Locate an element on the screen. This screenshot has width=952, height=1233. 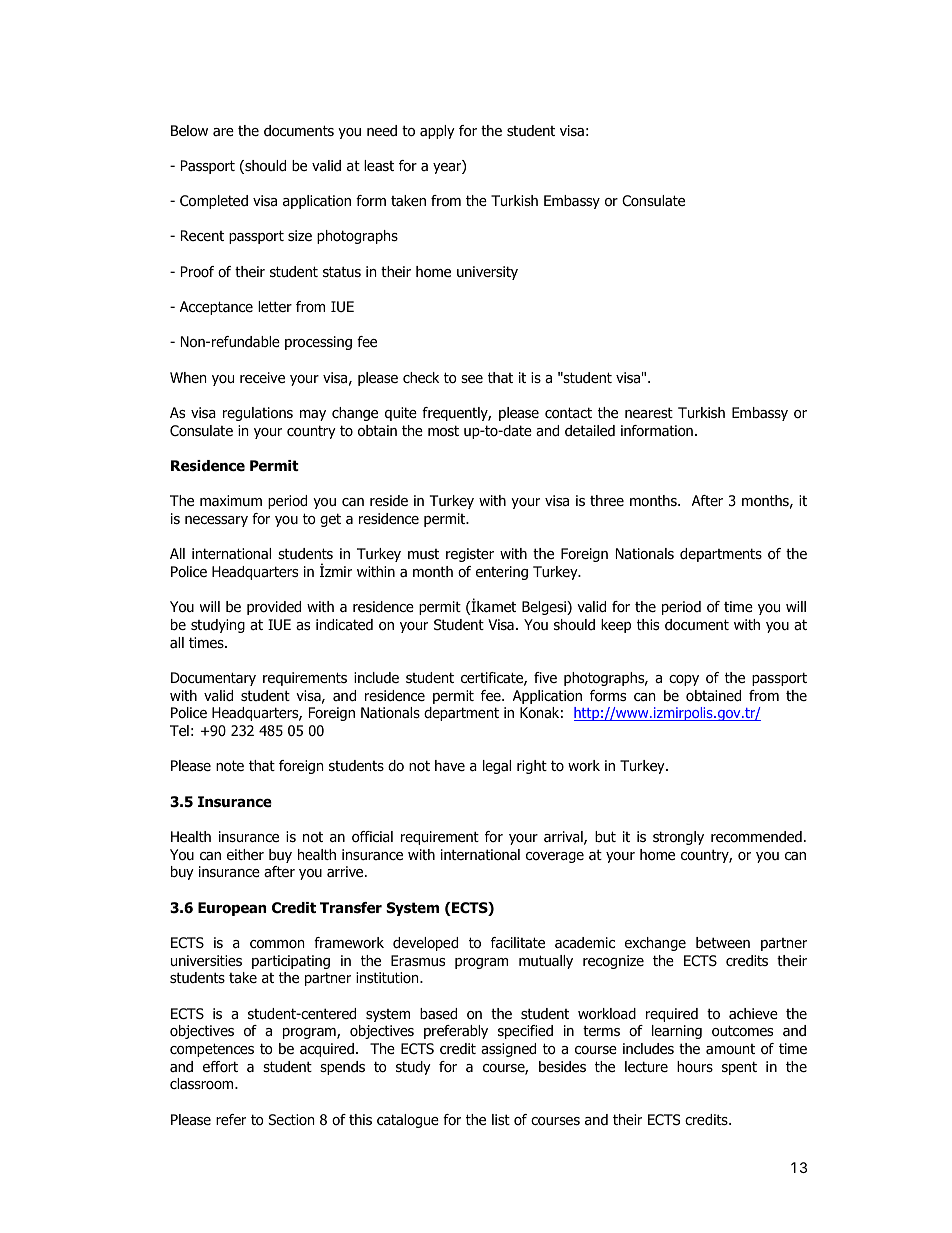
Completed is located at coordinates (214, 202).
